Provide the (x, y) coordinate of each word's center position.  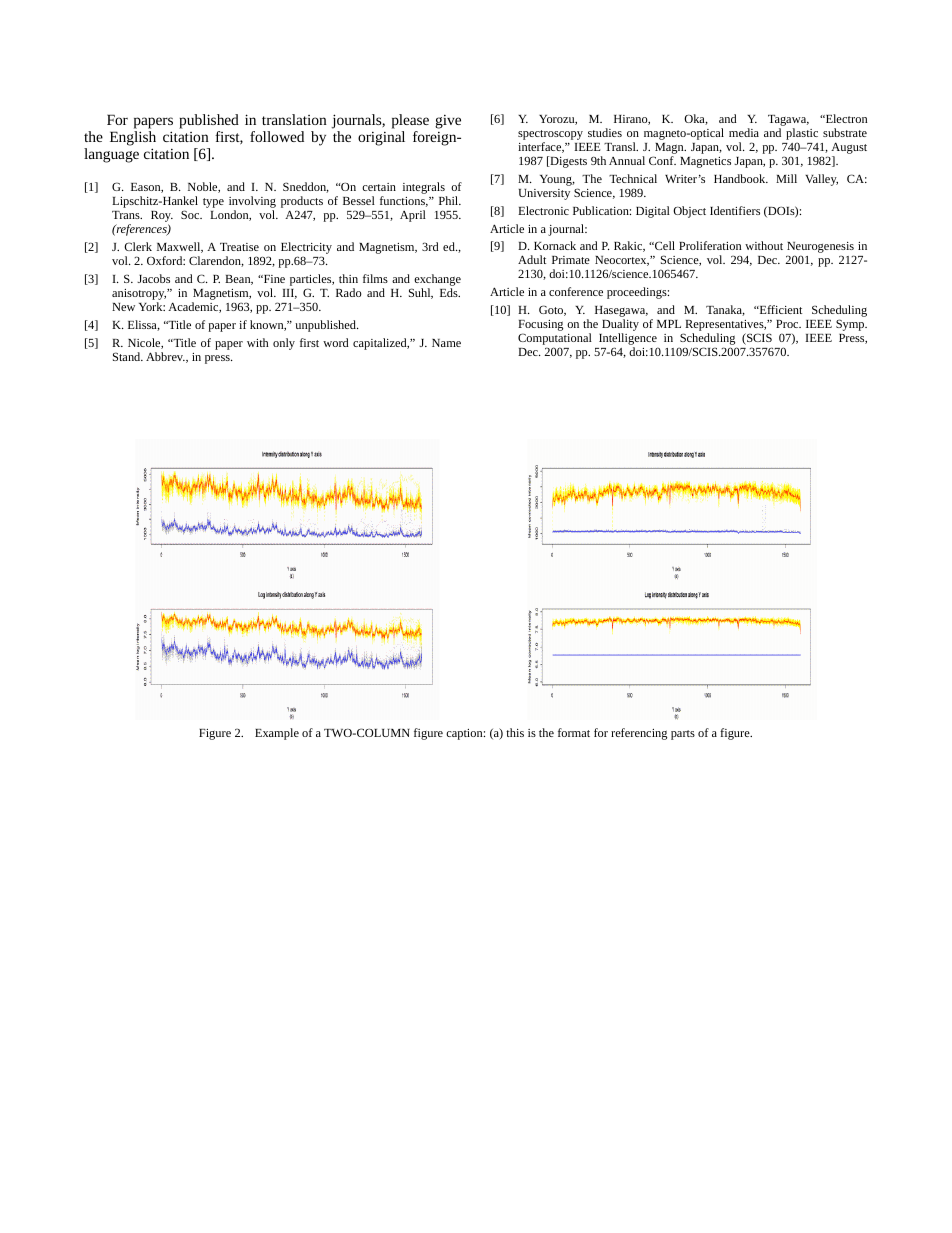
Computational (555, 340)
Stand (128, 356)
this (515, 732)
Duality (620, 326)
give (448, 122)
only (284, 344)
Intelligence (628, 340)
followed (277, 136)
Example (277, 734)
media (744, 132)
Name (446, 343)
